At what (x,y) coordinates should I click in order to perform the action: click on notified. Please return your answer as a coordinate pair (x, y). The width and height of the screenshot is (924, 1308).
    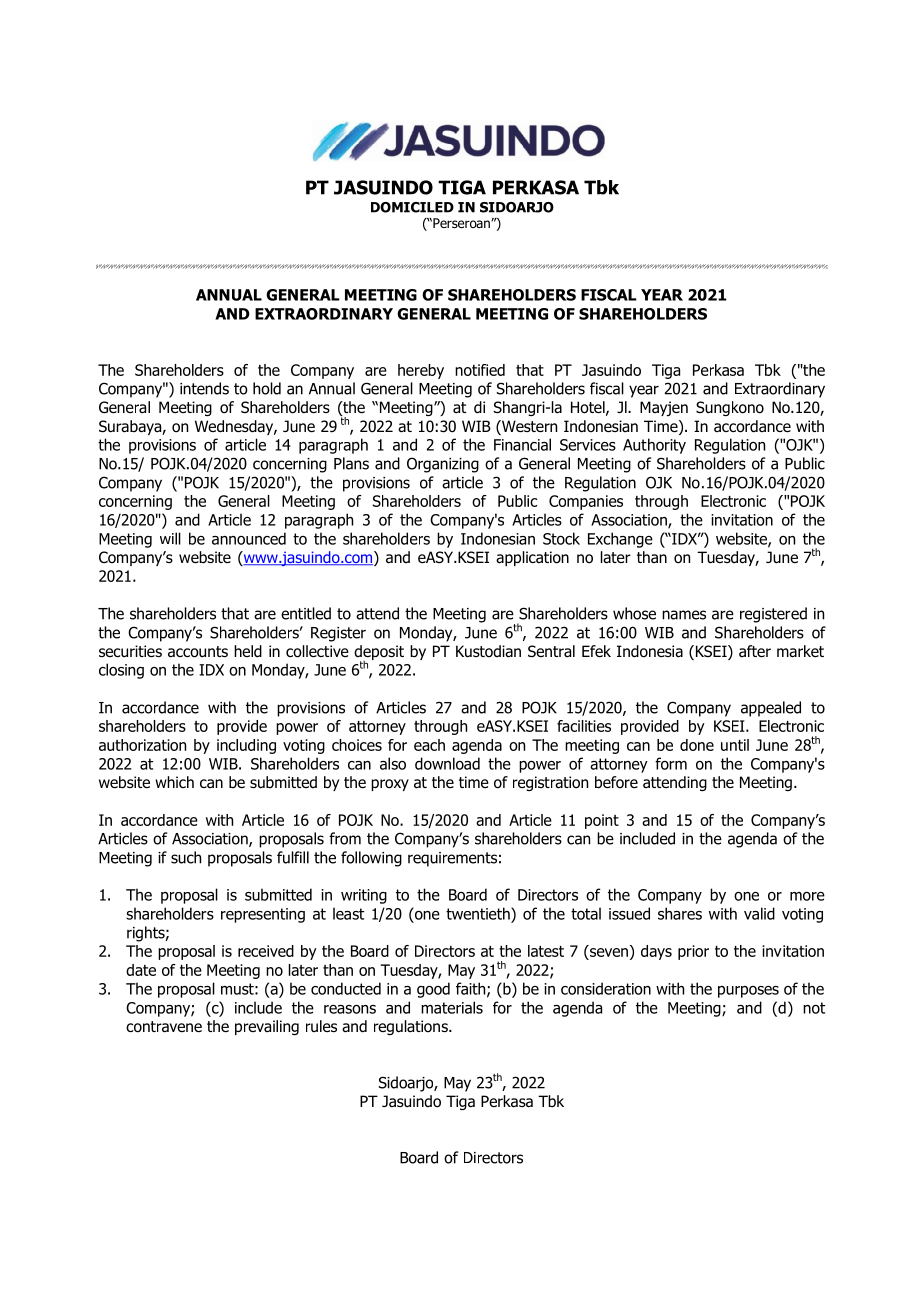
    Looking at the image, I should click on (480, 370).
